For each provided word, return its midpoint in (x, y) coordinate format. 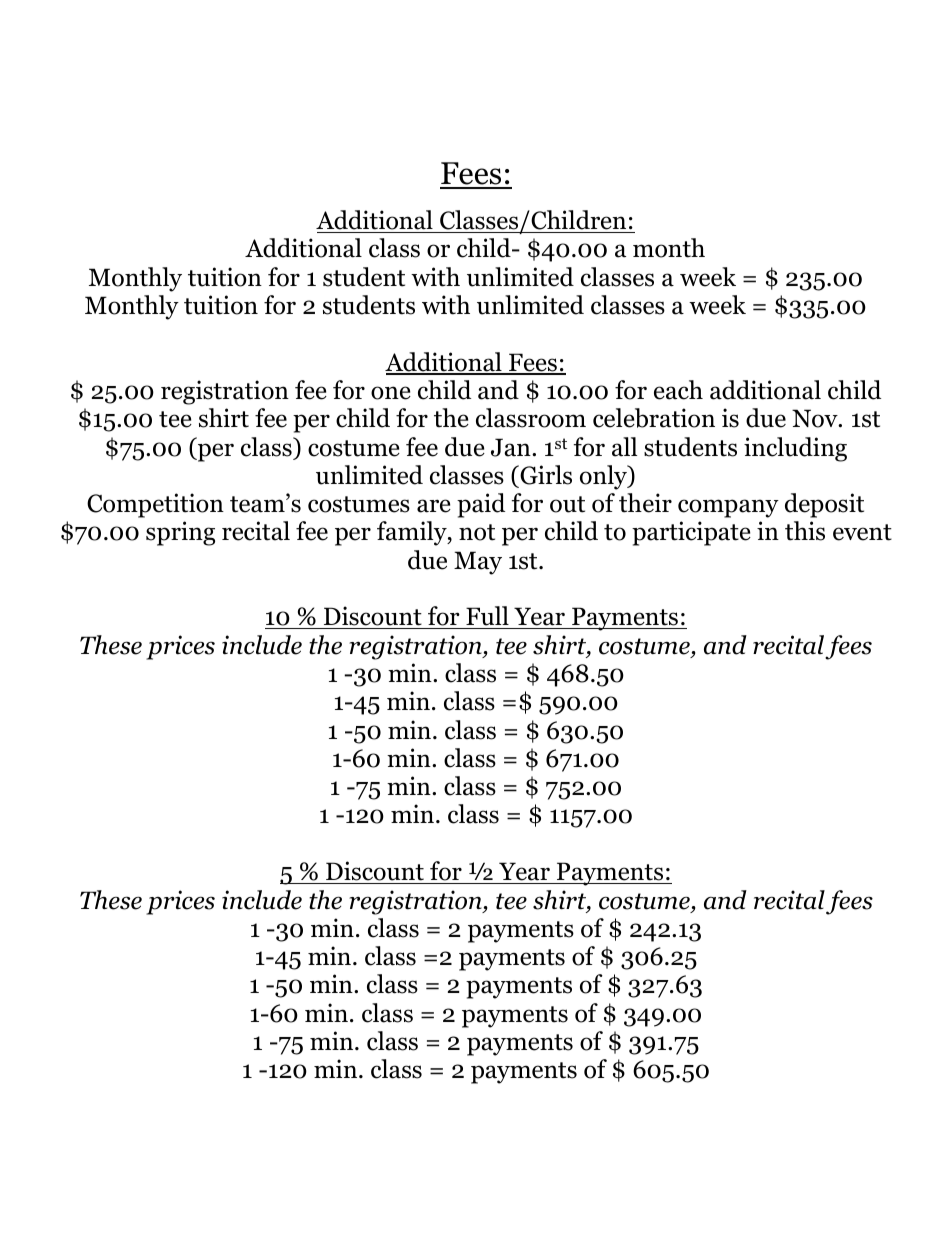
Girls (545, 475)
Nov (816, 418)
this (805, 531)
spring (180, 533)
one (391, 393)
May (478, 563)
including (795, 449)
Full (487, 617)
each (678, 390)
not (477, 532)
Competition (155, 505)
